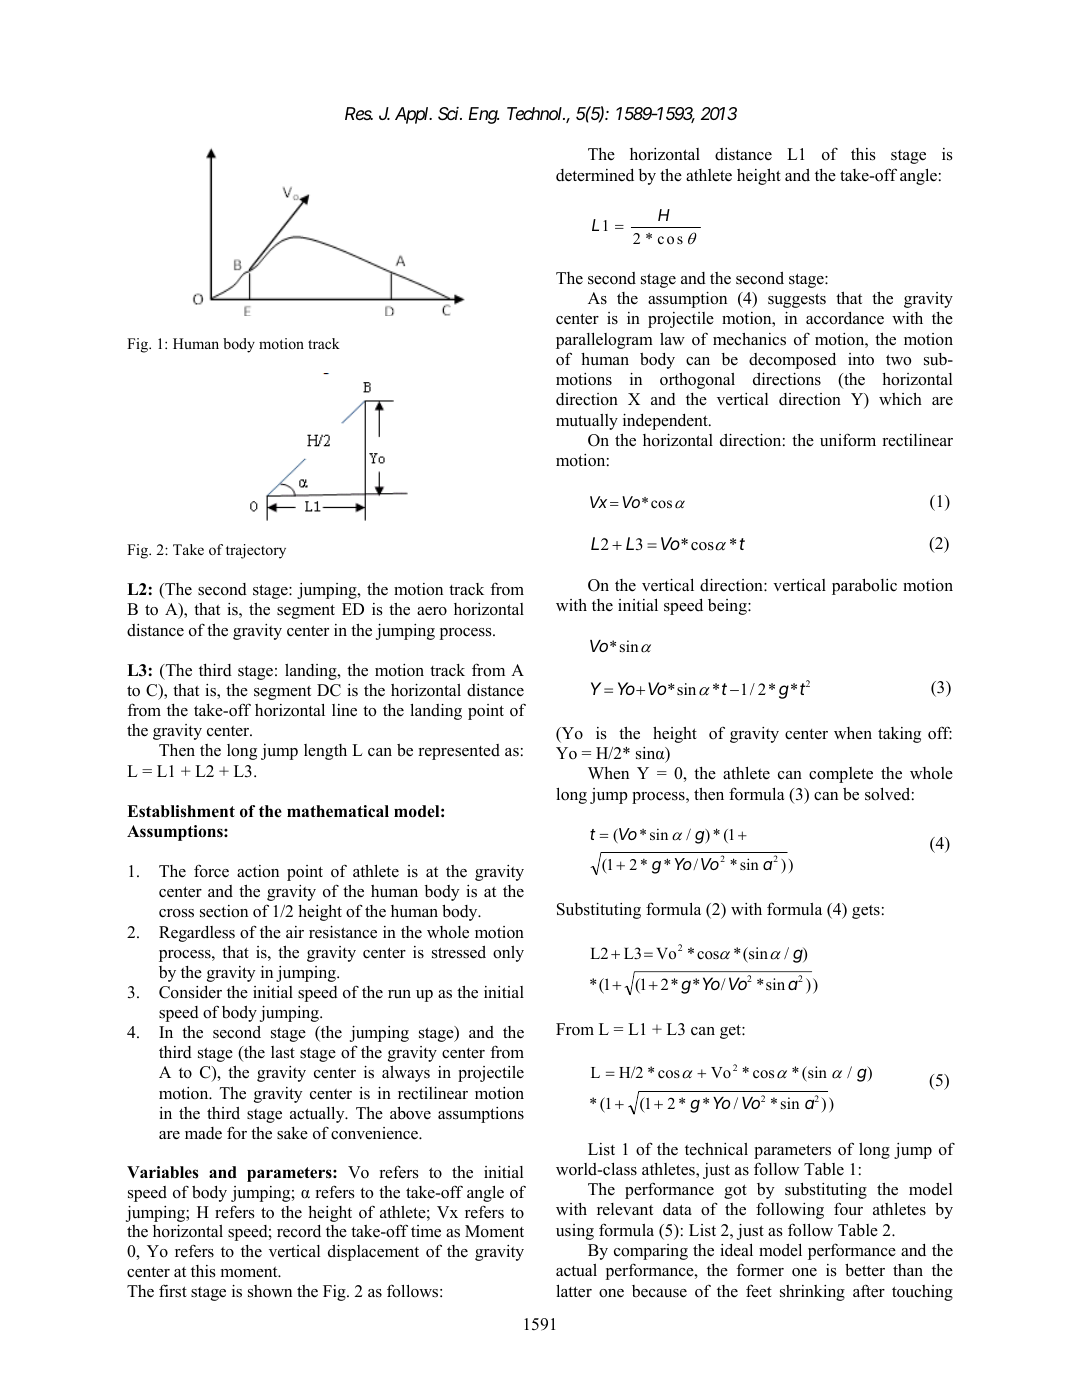 The image size is (1080, 1398). What do you see at coordinates (864, 586) in the screenshot?
I see `parabolic` at bounding box center [864, 586].
